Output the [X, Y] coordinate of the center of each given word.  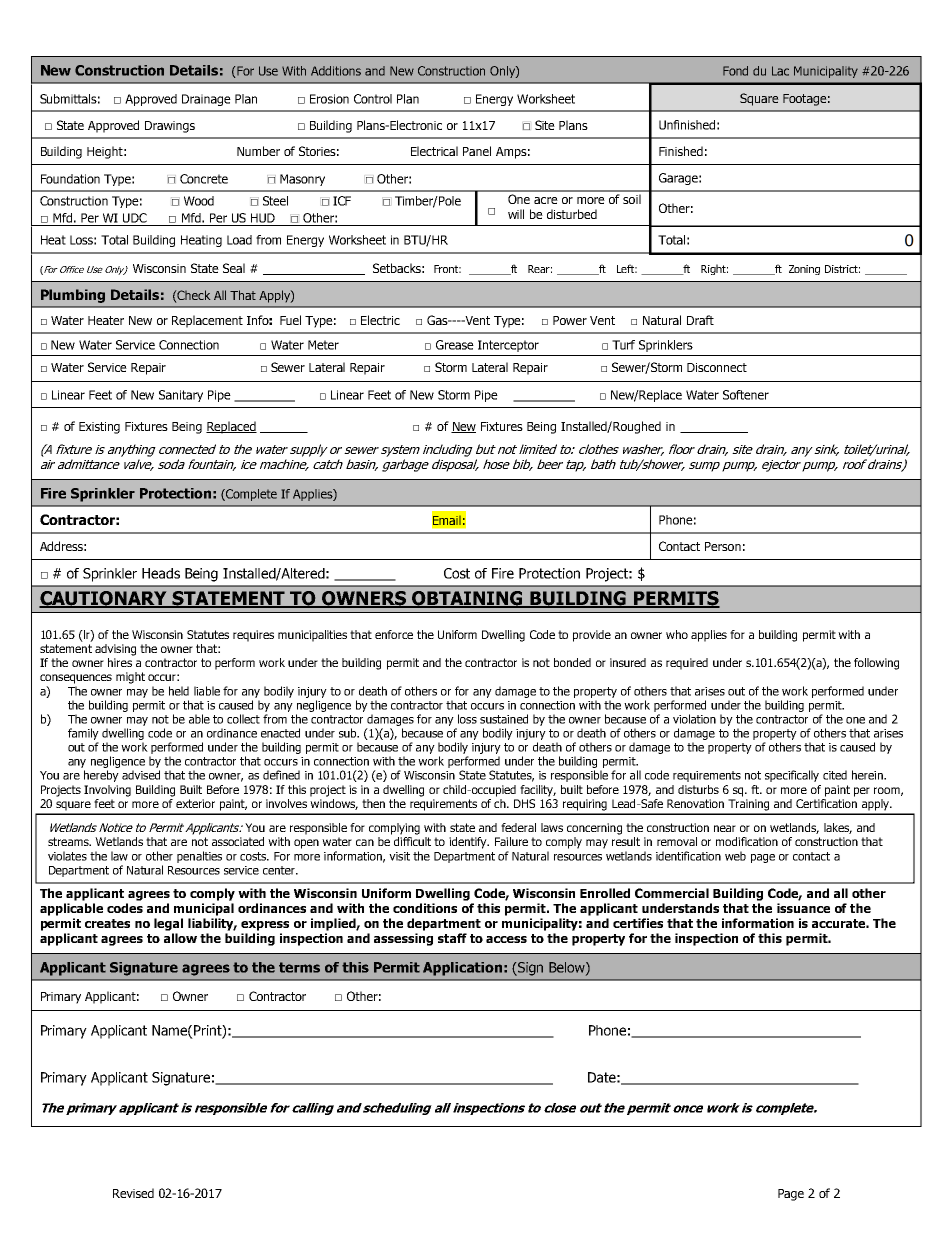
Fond [735, 71]
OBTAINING [467, 599]
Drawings [170, 127]
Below [568, 968]
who [677, 634]
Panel [477, 151]
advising [115, 650]
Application [462, 969]
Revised [133, 1193]
